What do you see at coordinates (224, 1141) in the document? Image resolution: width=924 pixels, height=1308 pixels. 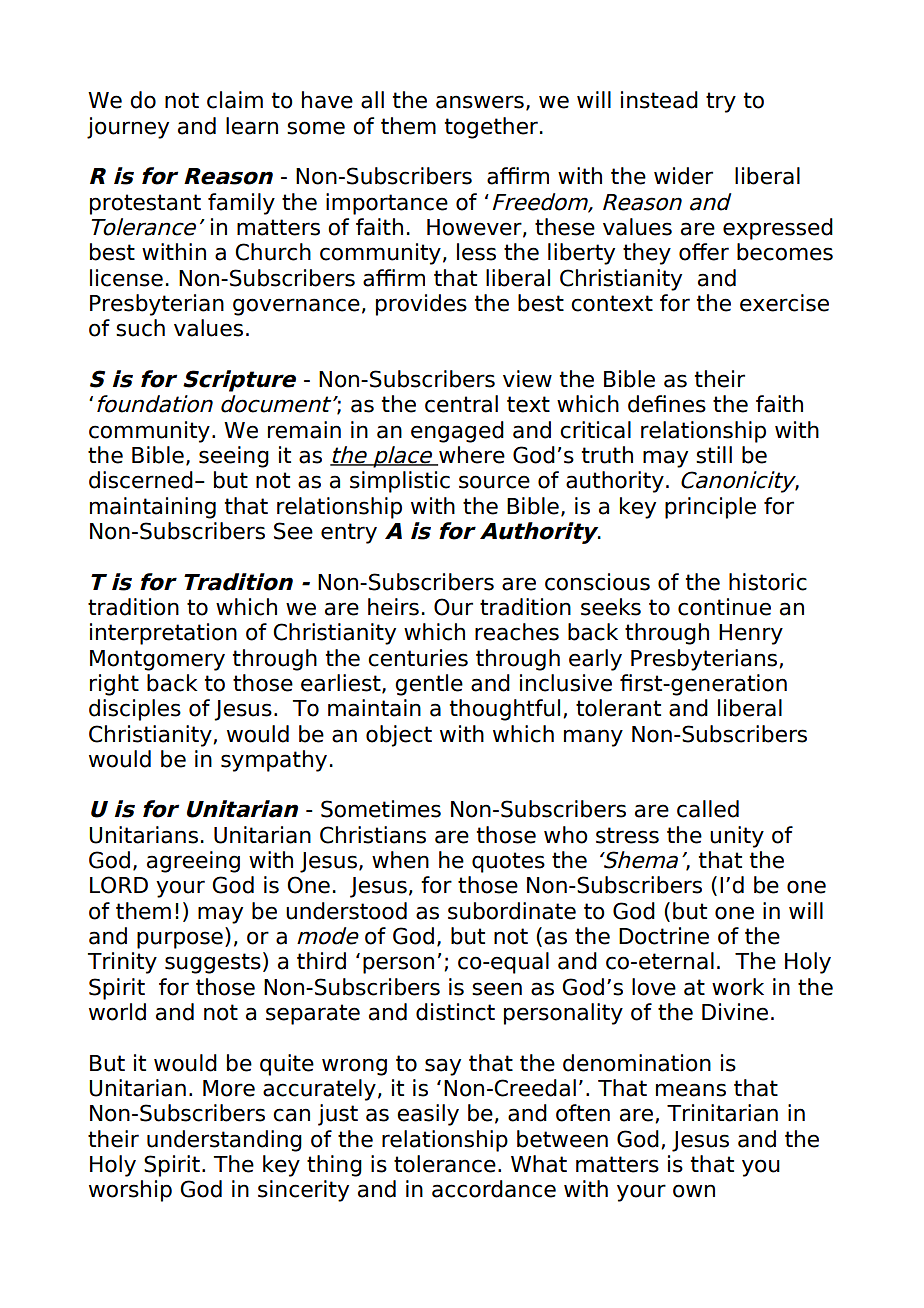 I see `understanding` at bounding box center [224, 1141].
